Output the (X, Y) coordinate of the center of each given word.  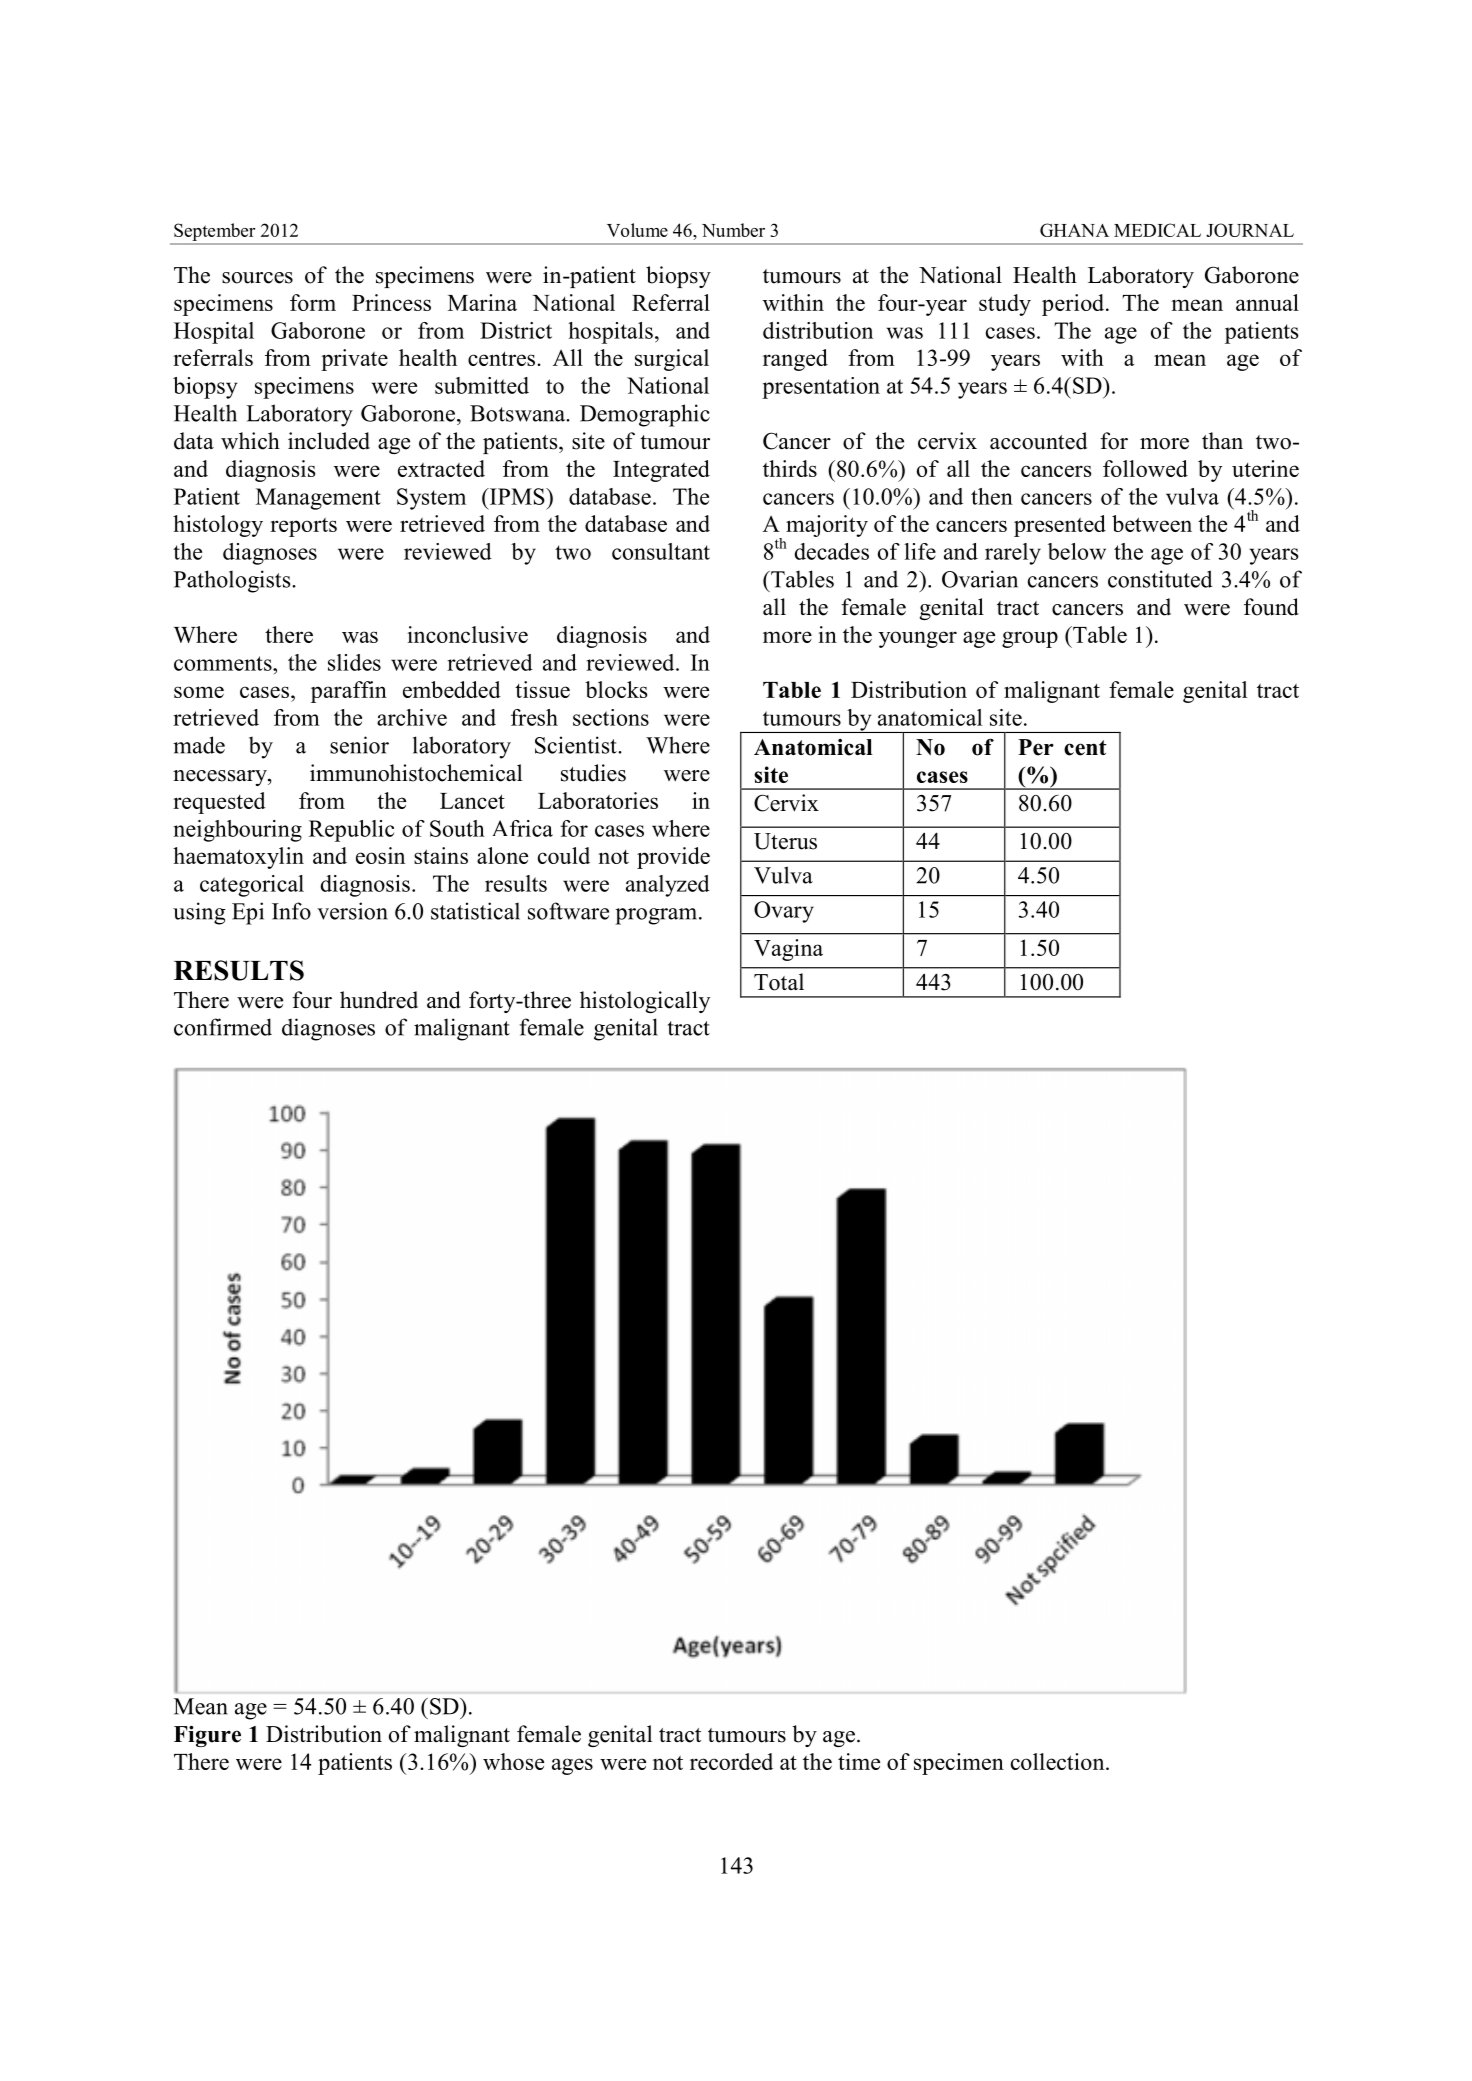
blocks (616, 689)
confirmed (223, 1027)
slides (354, 662)
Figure (207, 1736)
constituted (1160, 579)
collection (1059, 1761)
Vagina (788, 950)
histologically (645, 1002)
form (313, 302)
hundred (379, 1000)
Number (733, 230)
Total (779, 982)
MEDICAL (1157, 230)
